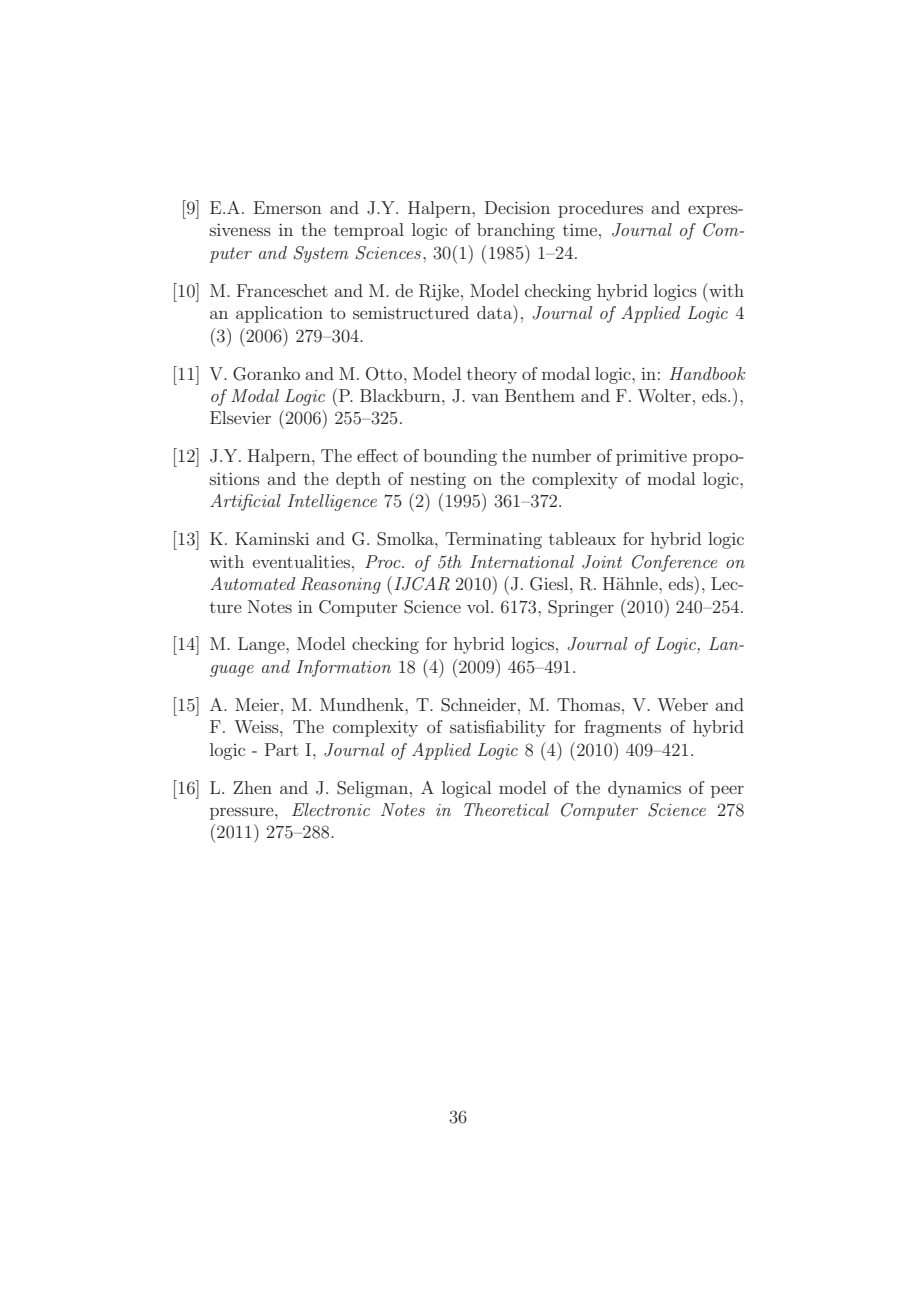 The image size is (924, 1308). What do you see at coordinates (485, 397) in the page?
I see `van` at bounding box center [485, 397].
